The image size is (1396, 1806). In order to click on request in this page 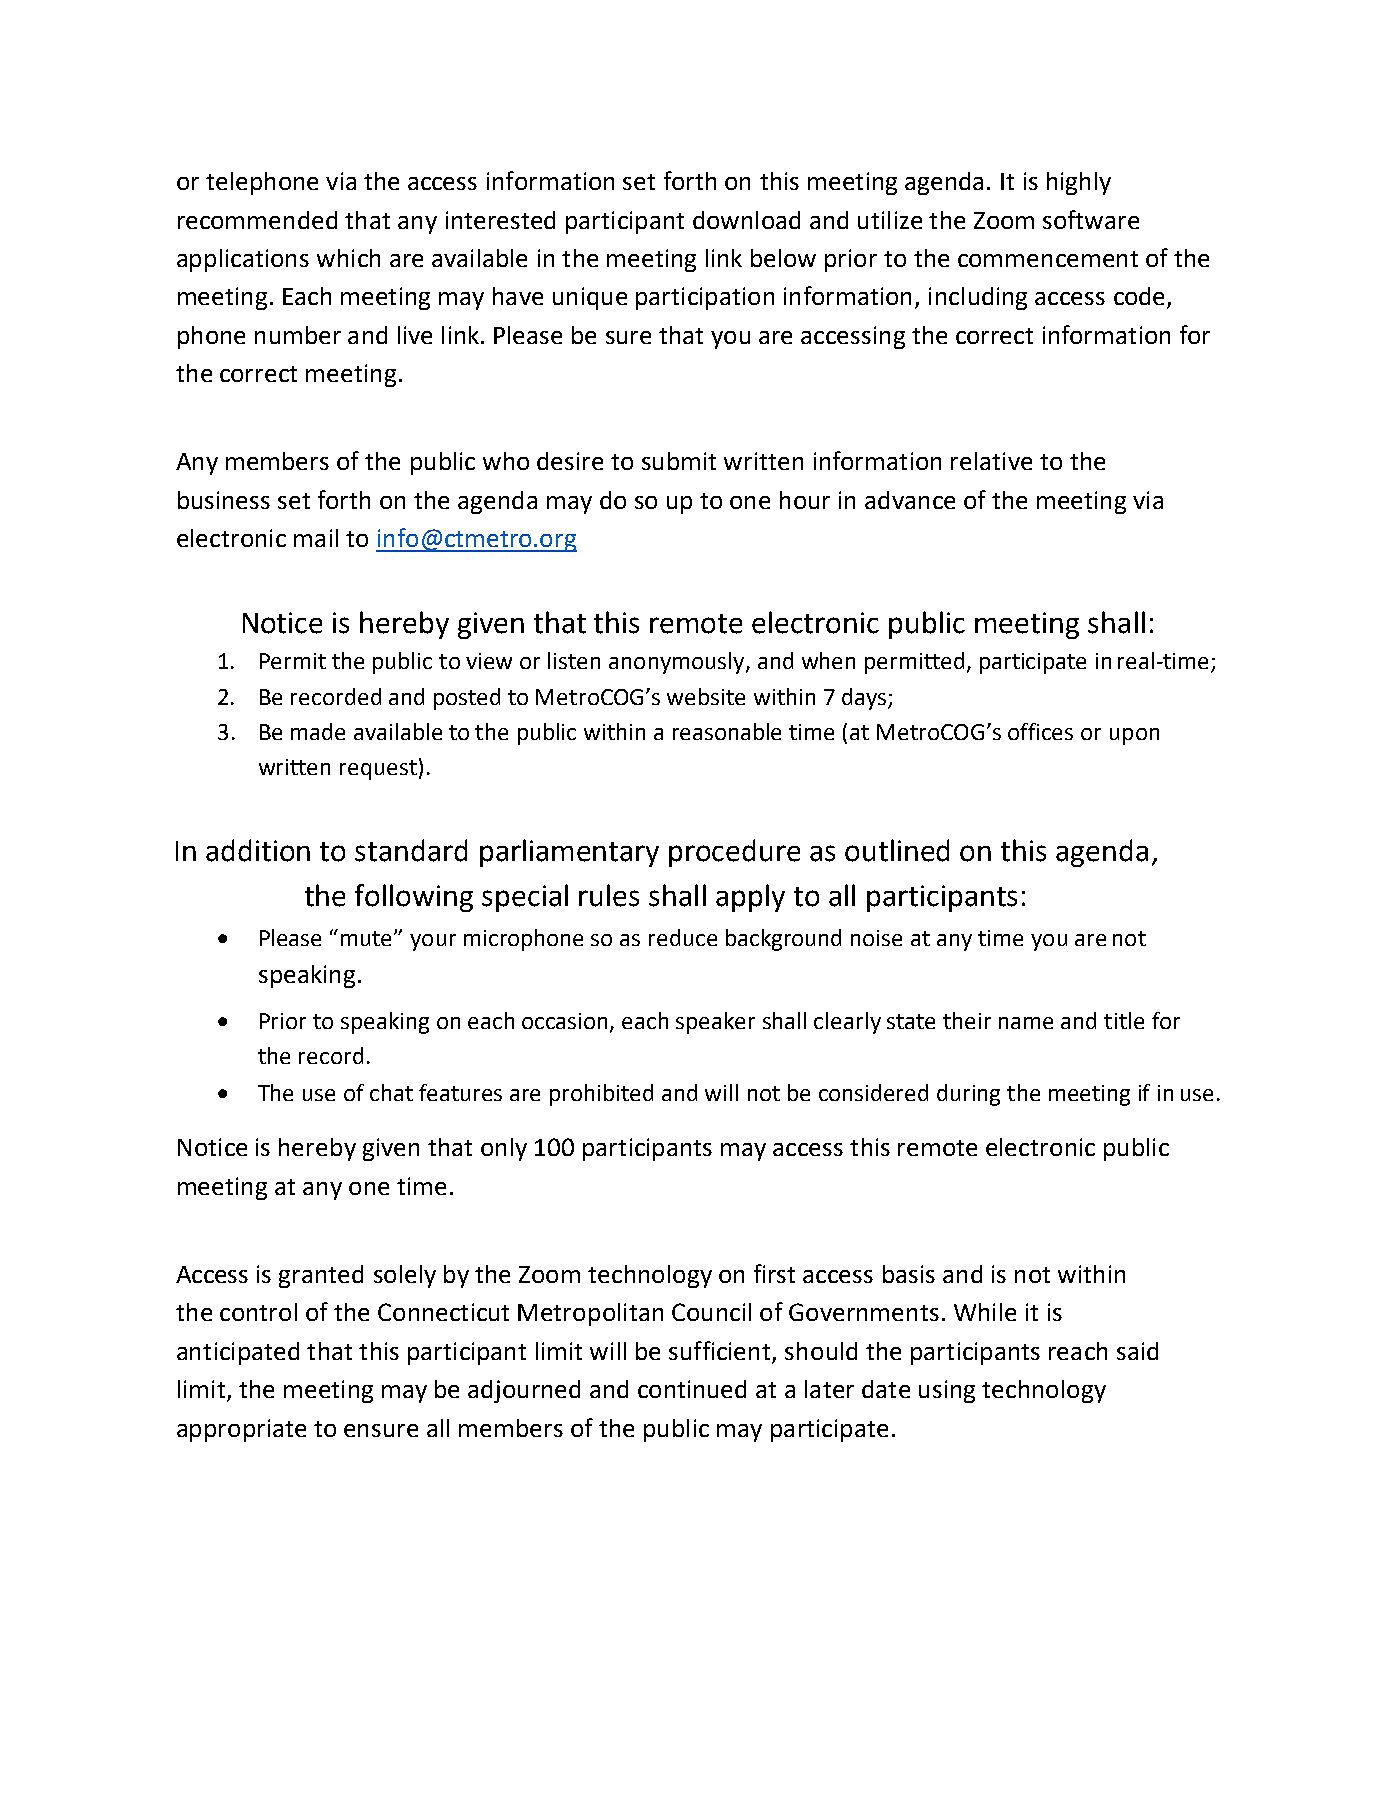, I will do `click(378, 770)`.
